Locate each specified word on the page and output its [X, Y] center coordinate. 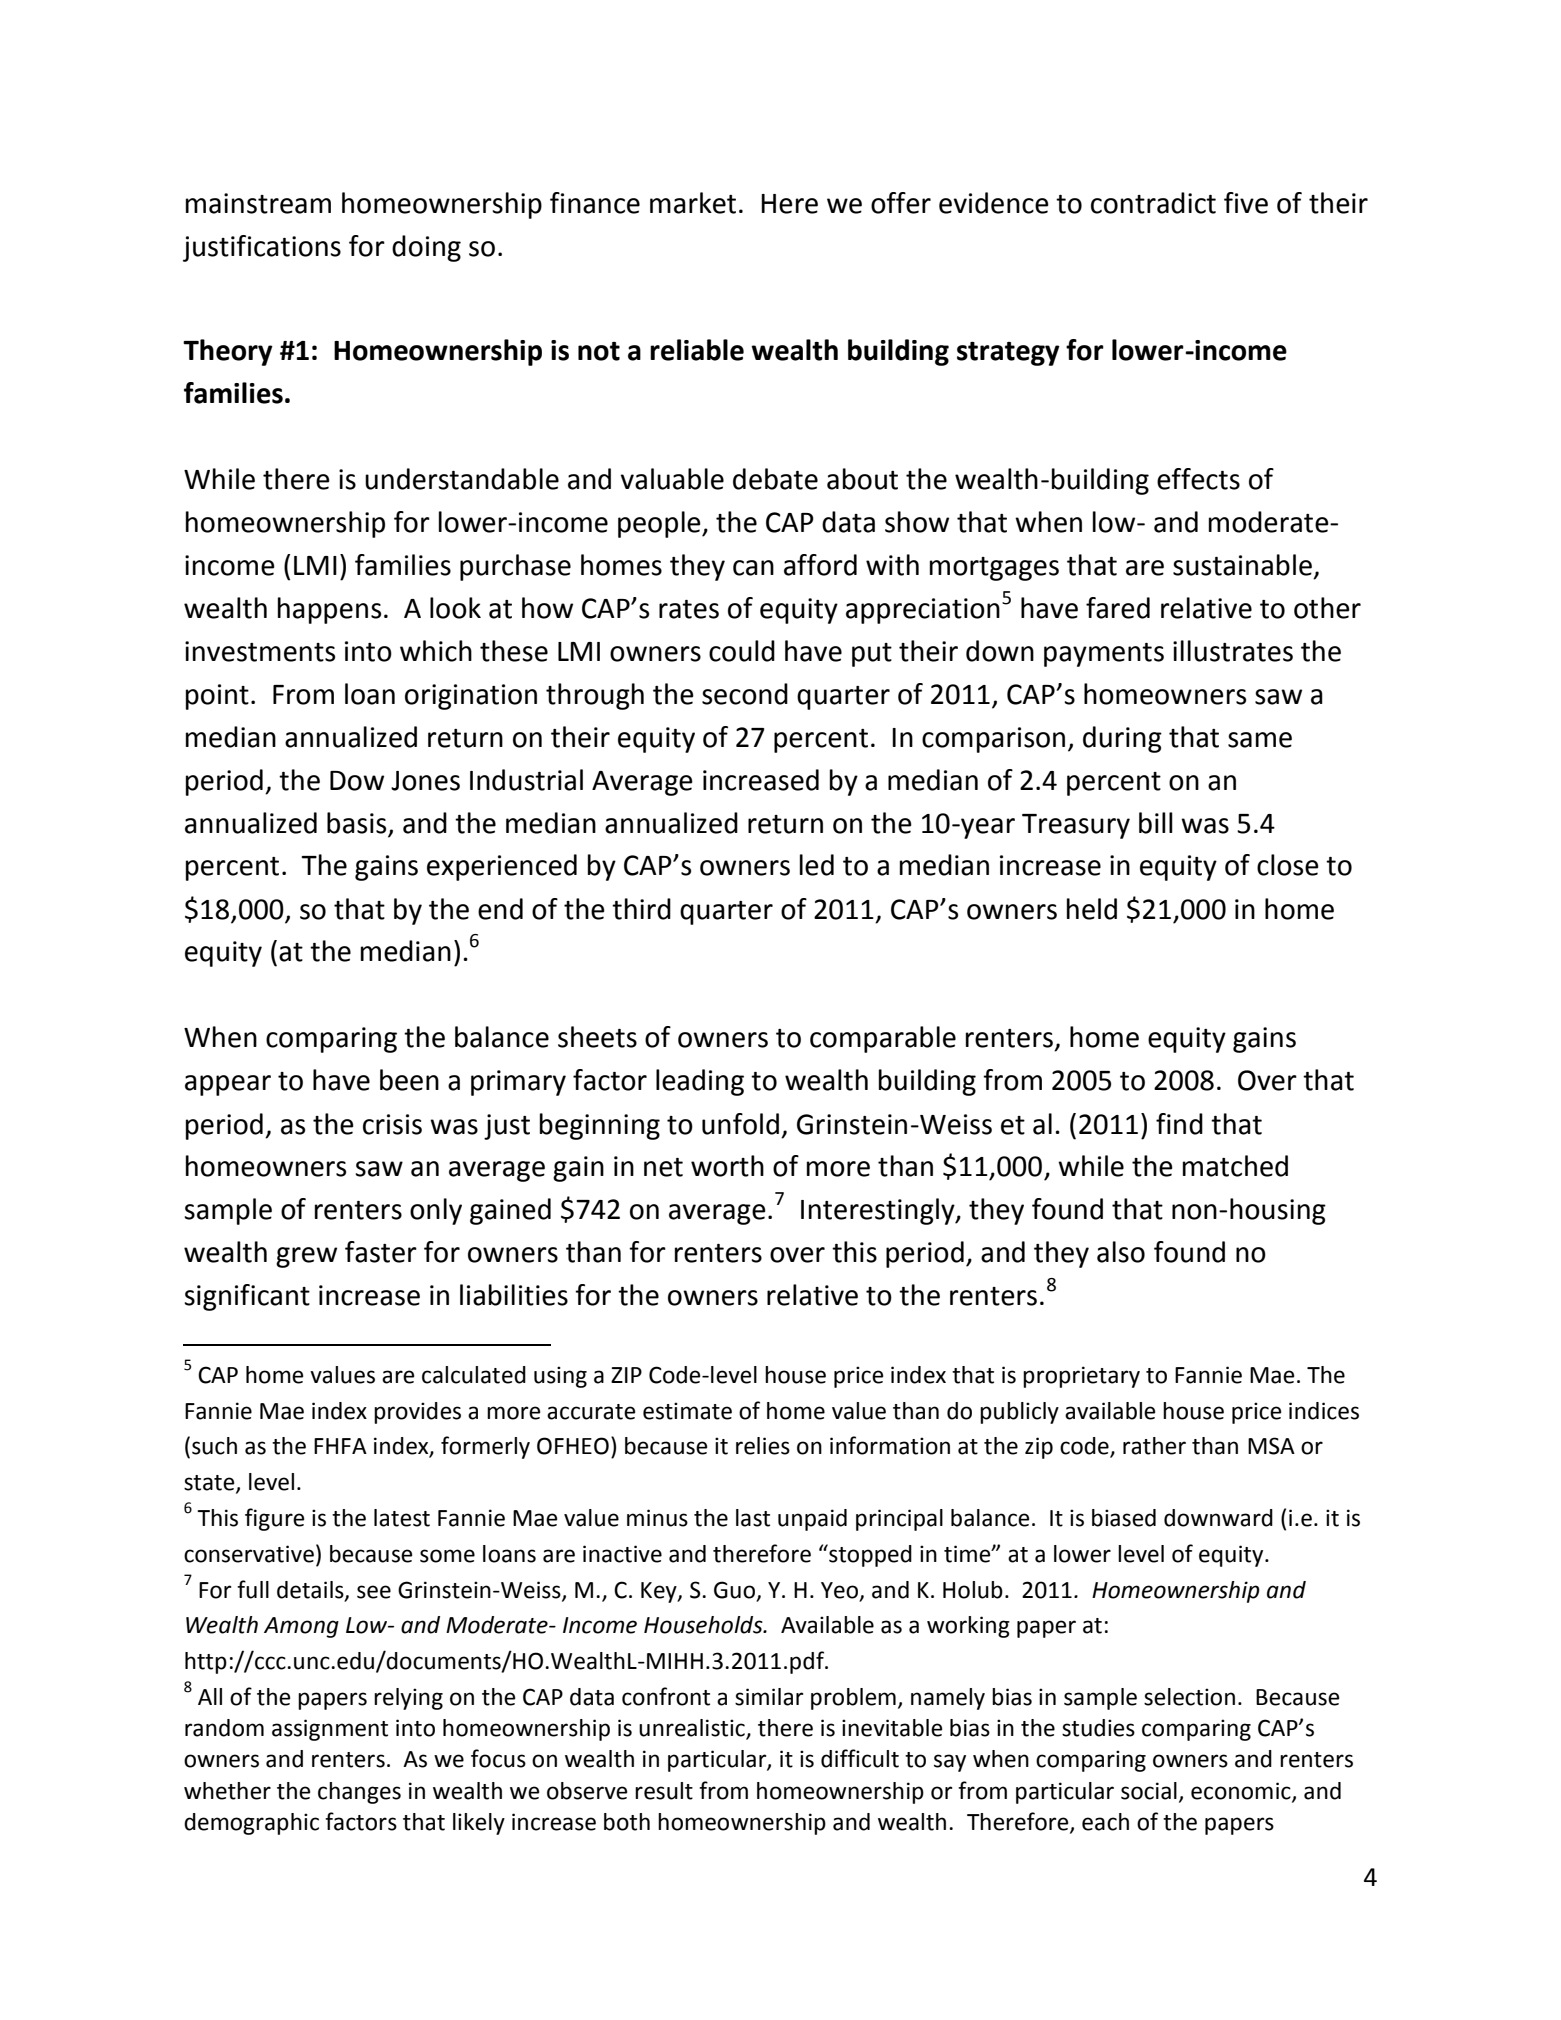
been [409, 1080]
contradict [1153, 203]
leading [700, 1082]
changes [359, 1793]
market [693, 203]
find [1179, 1124]
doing [426, 248]
